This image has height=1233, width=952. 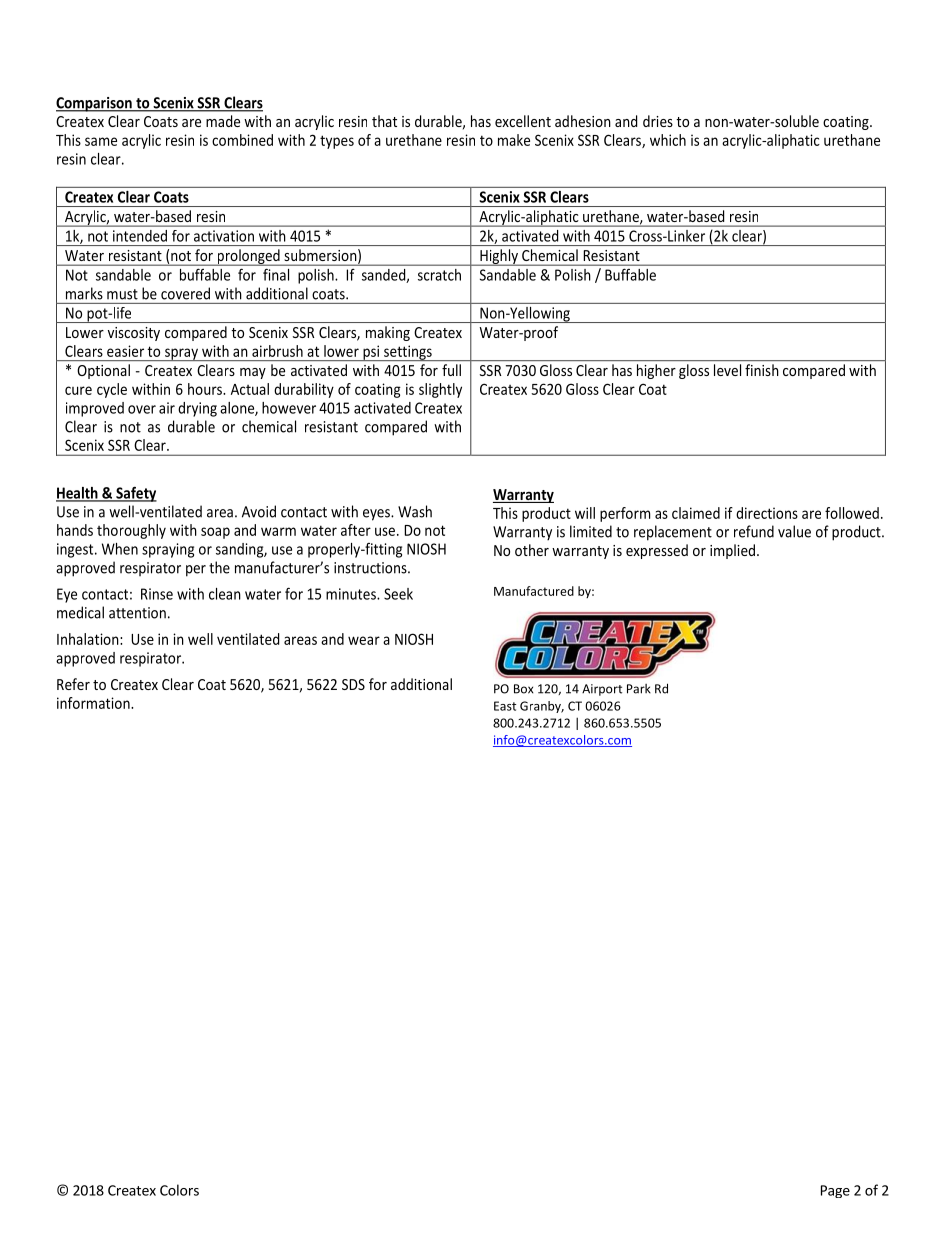 I want to click on SDS, so click(x=353, y=684).
